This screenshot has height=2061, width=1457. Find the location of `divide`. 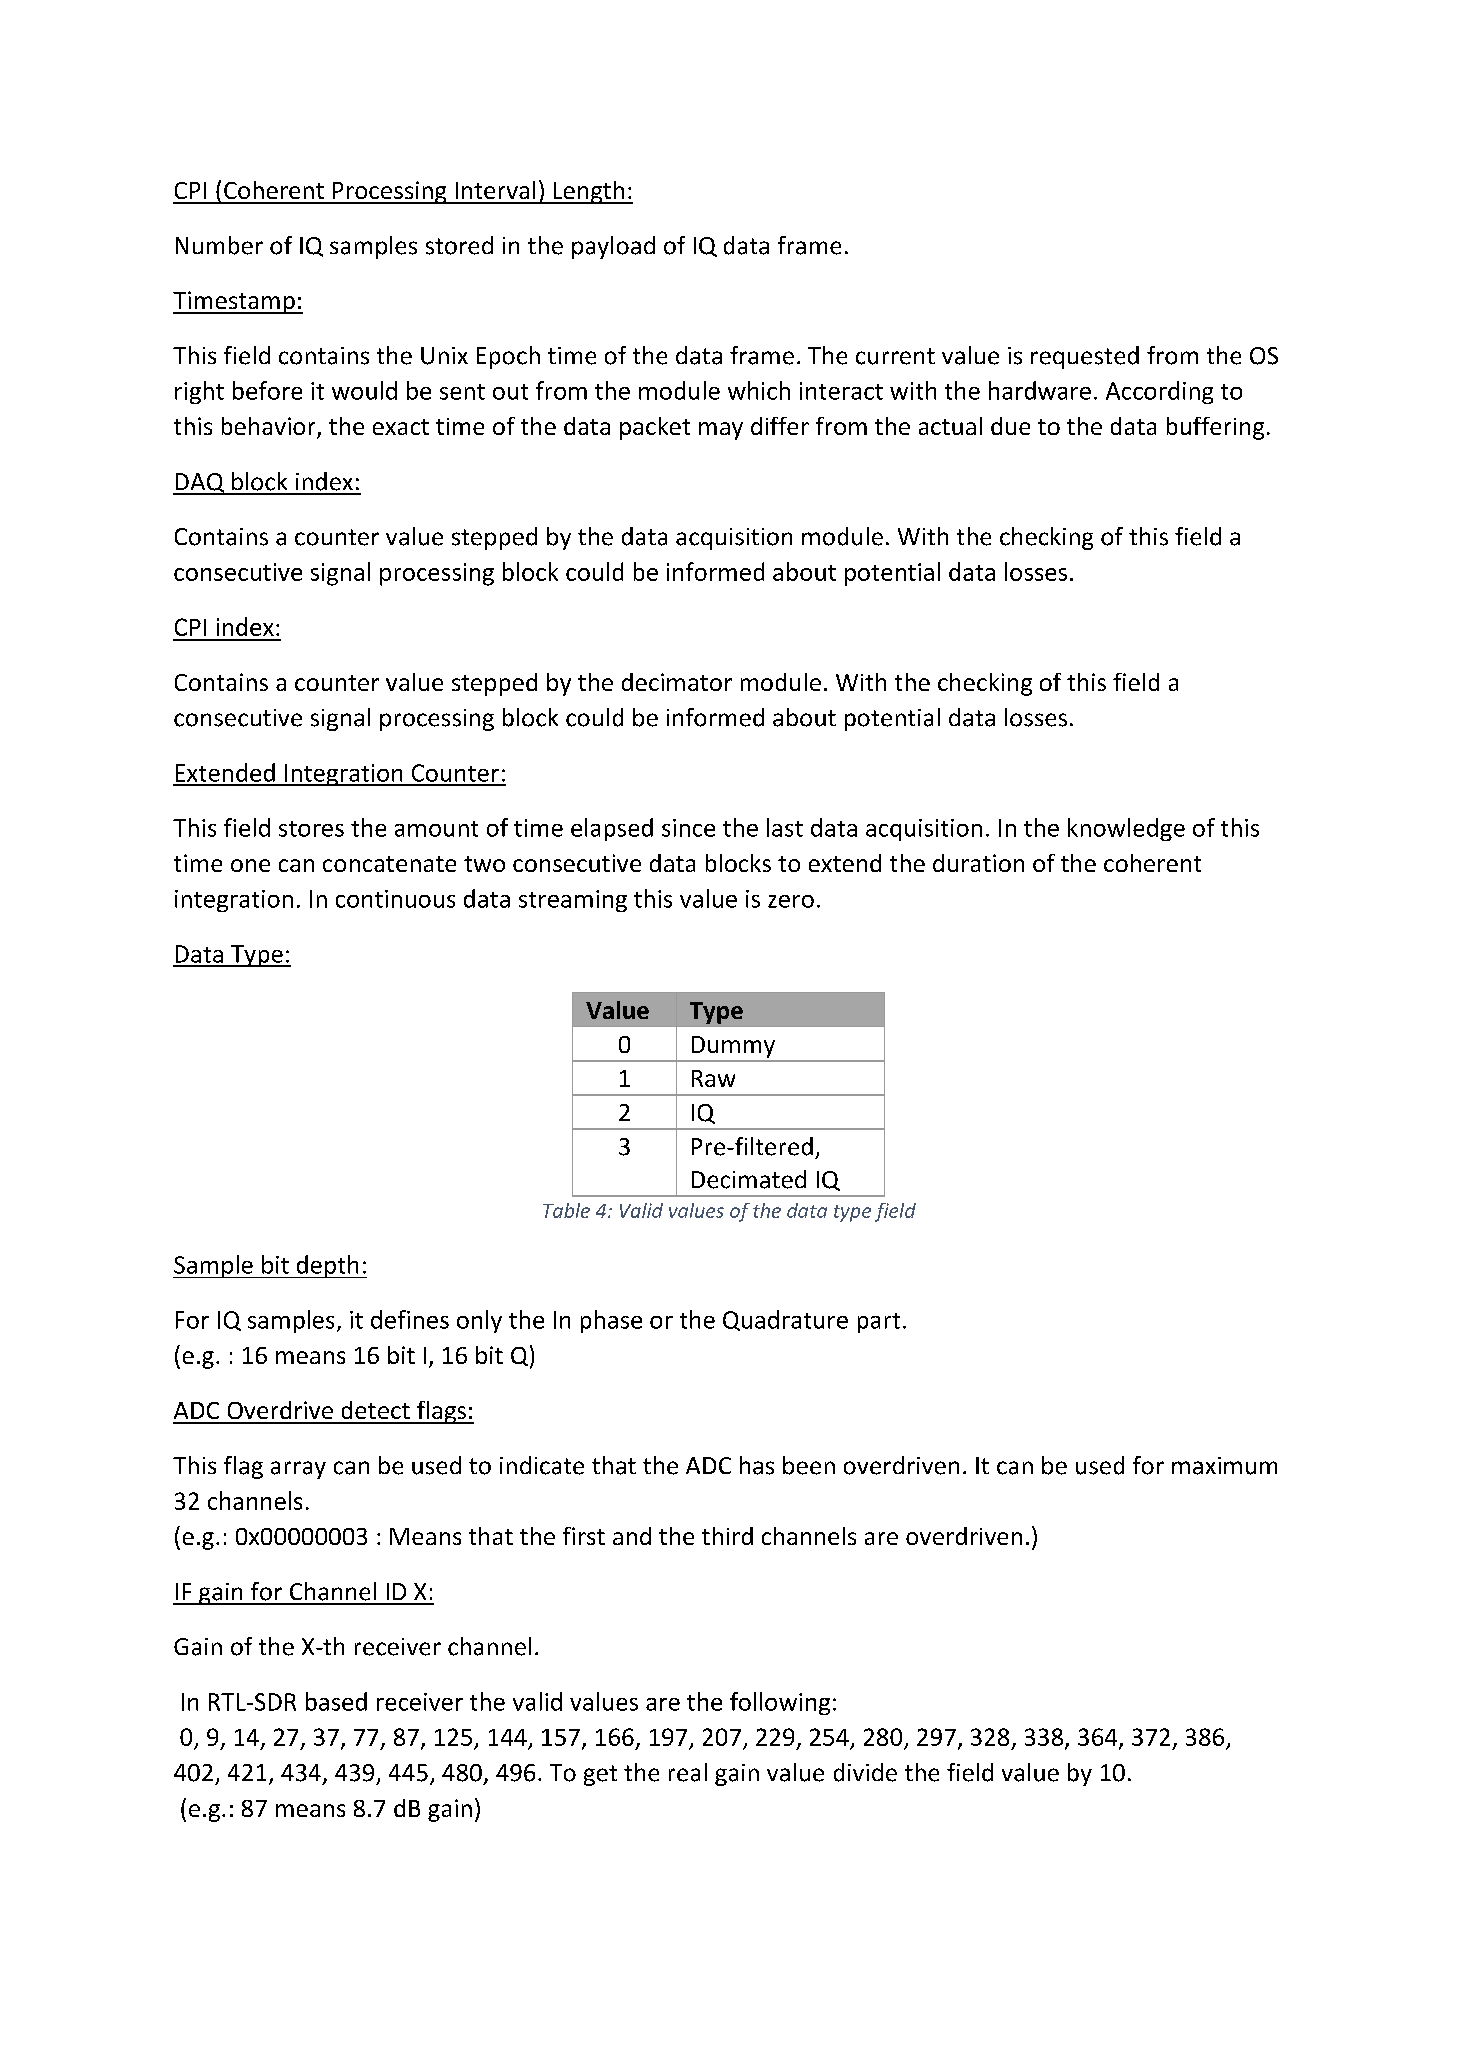

divide is located at coordinates (865, 1772).
